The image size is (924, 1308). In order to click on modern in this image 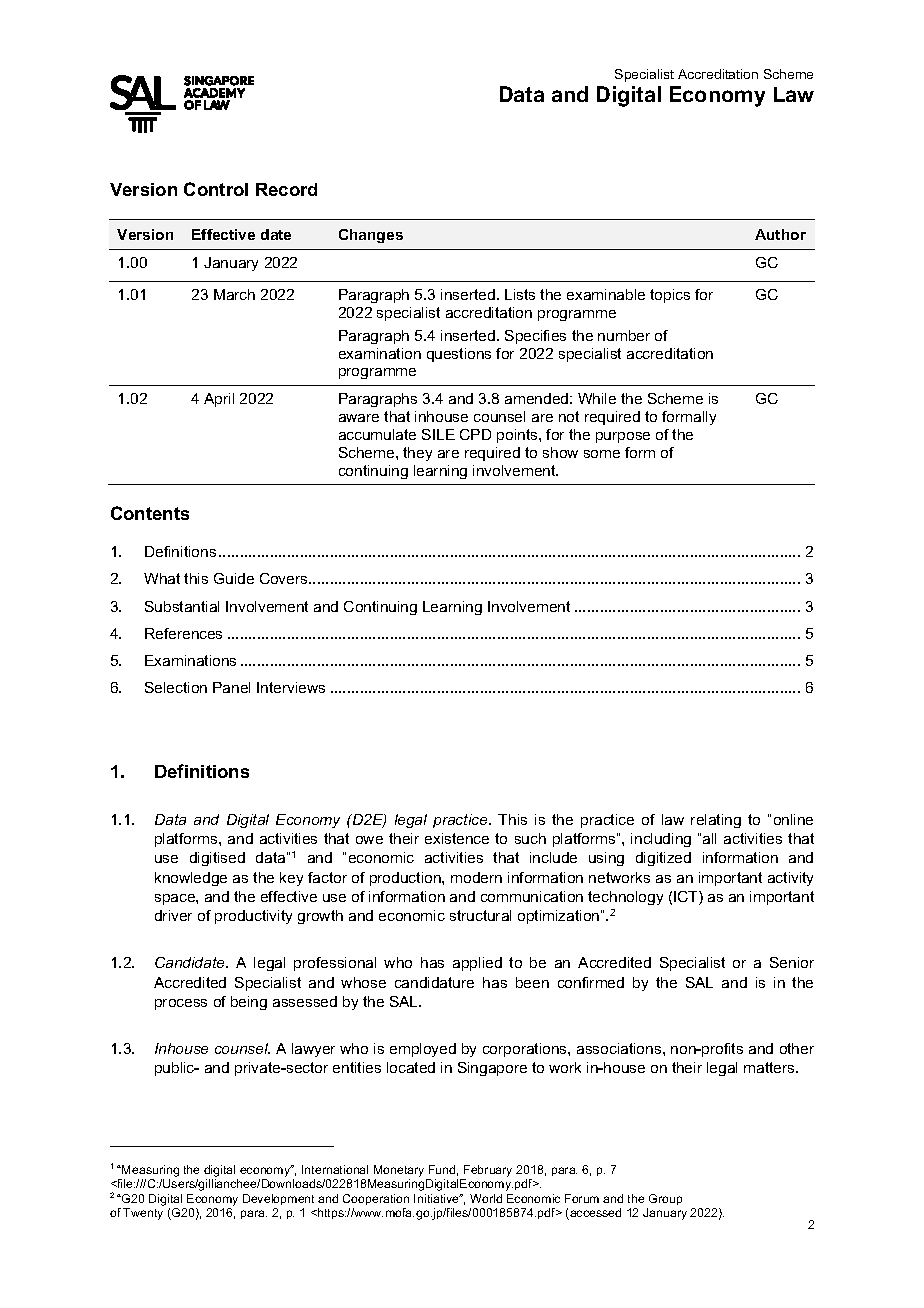, I will do `click(476, 877)`.
